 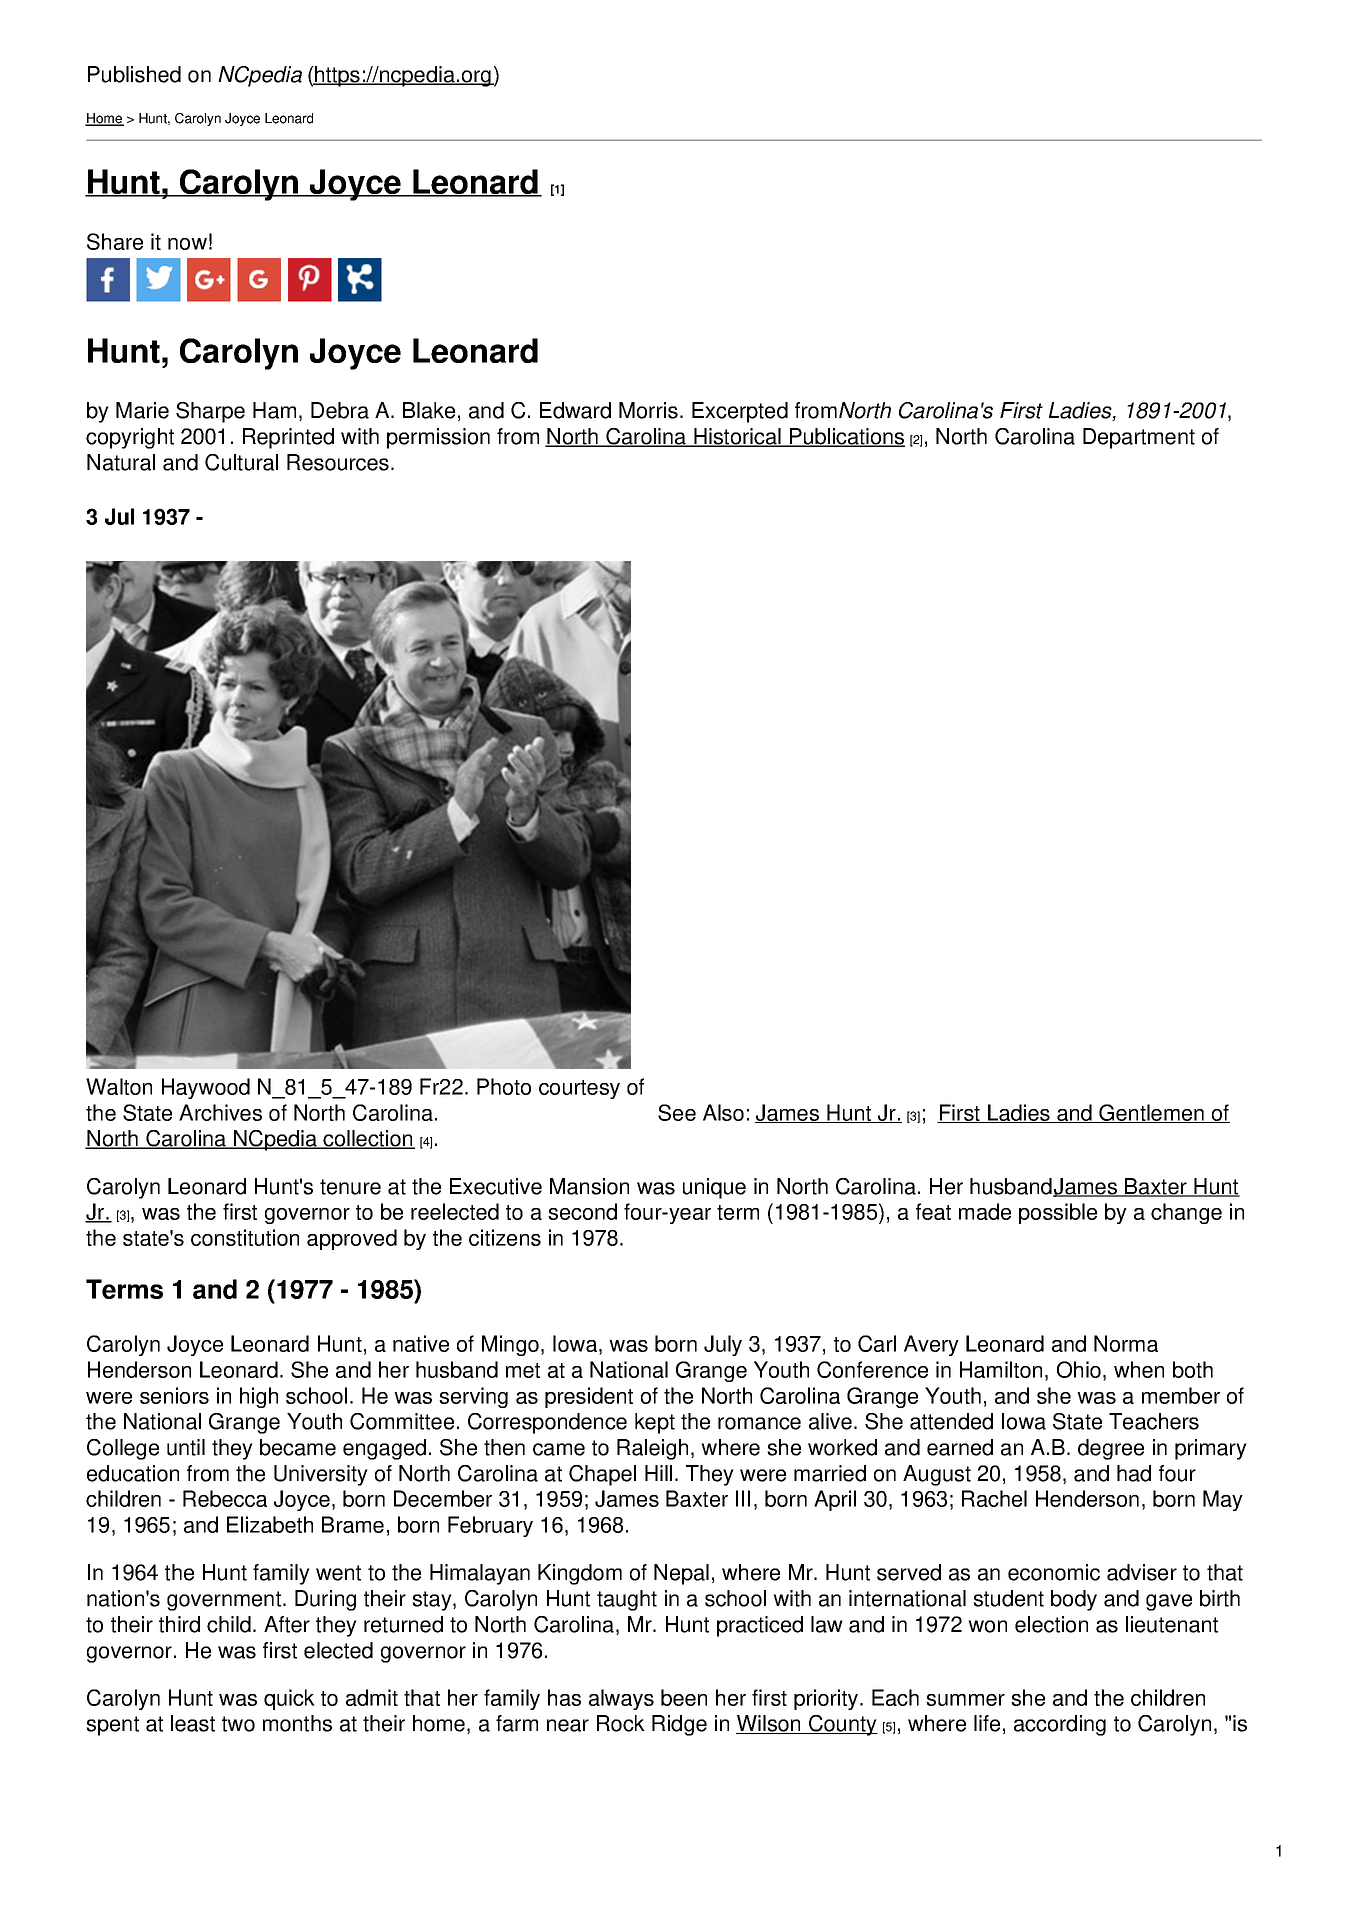 What do you see at coordinates (579, 1089) in the screenshot?
I see `courtesy` at bounding box center [579, 1089].
